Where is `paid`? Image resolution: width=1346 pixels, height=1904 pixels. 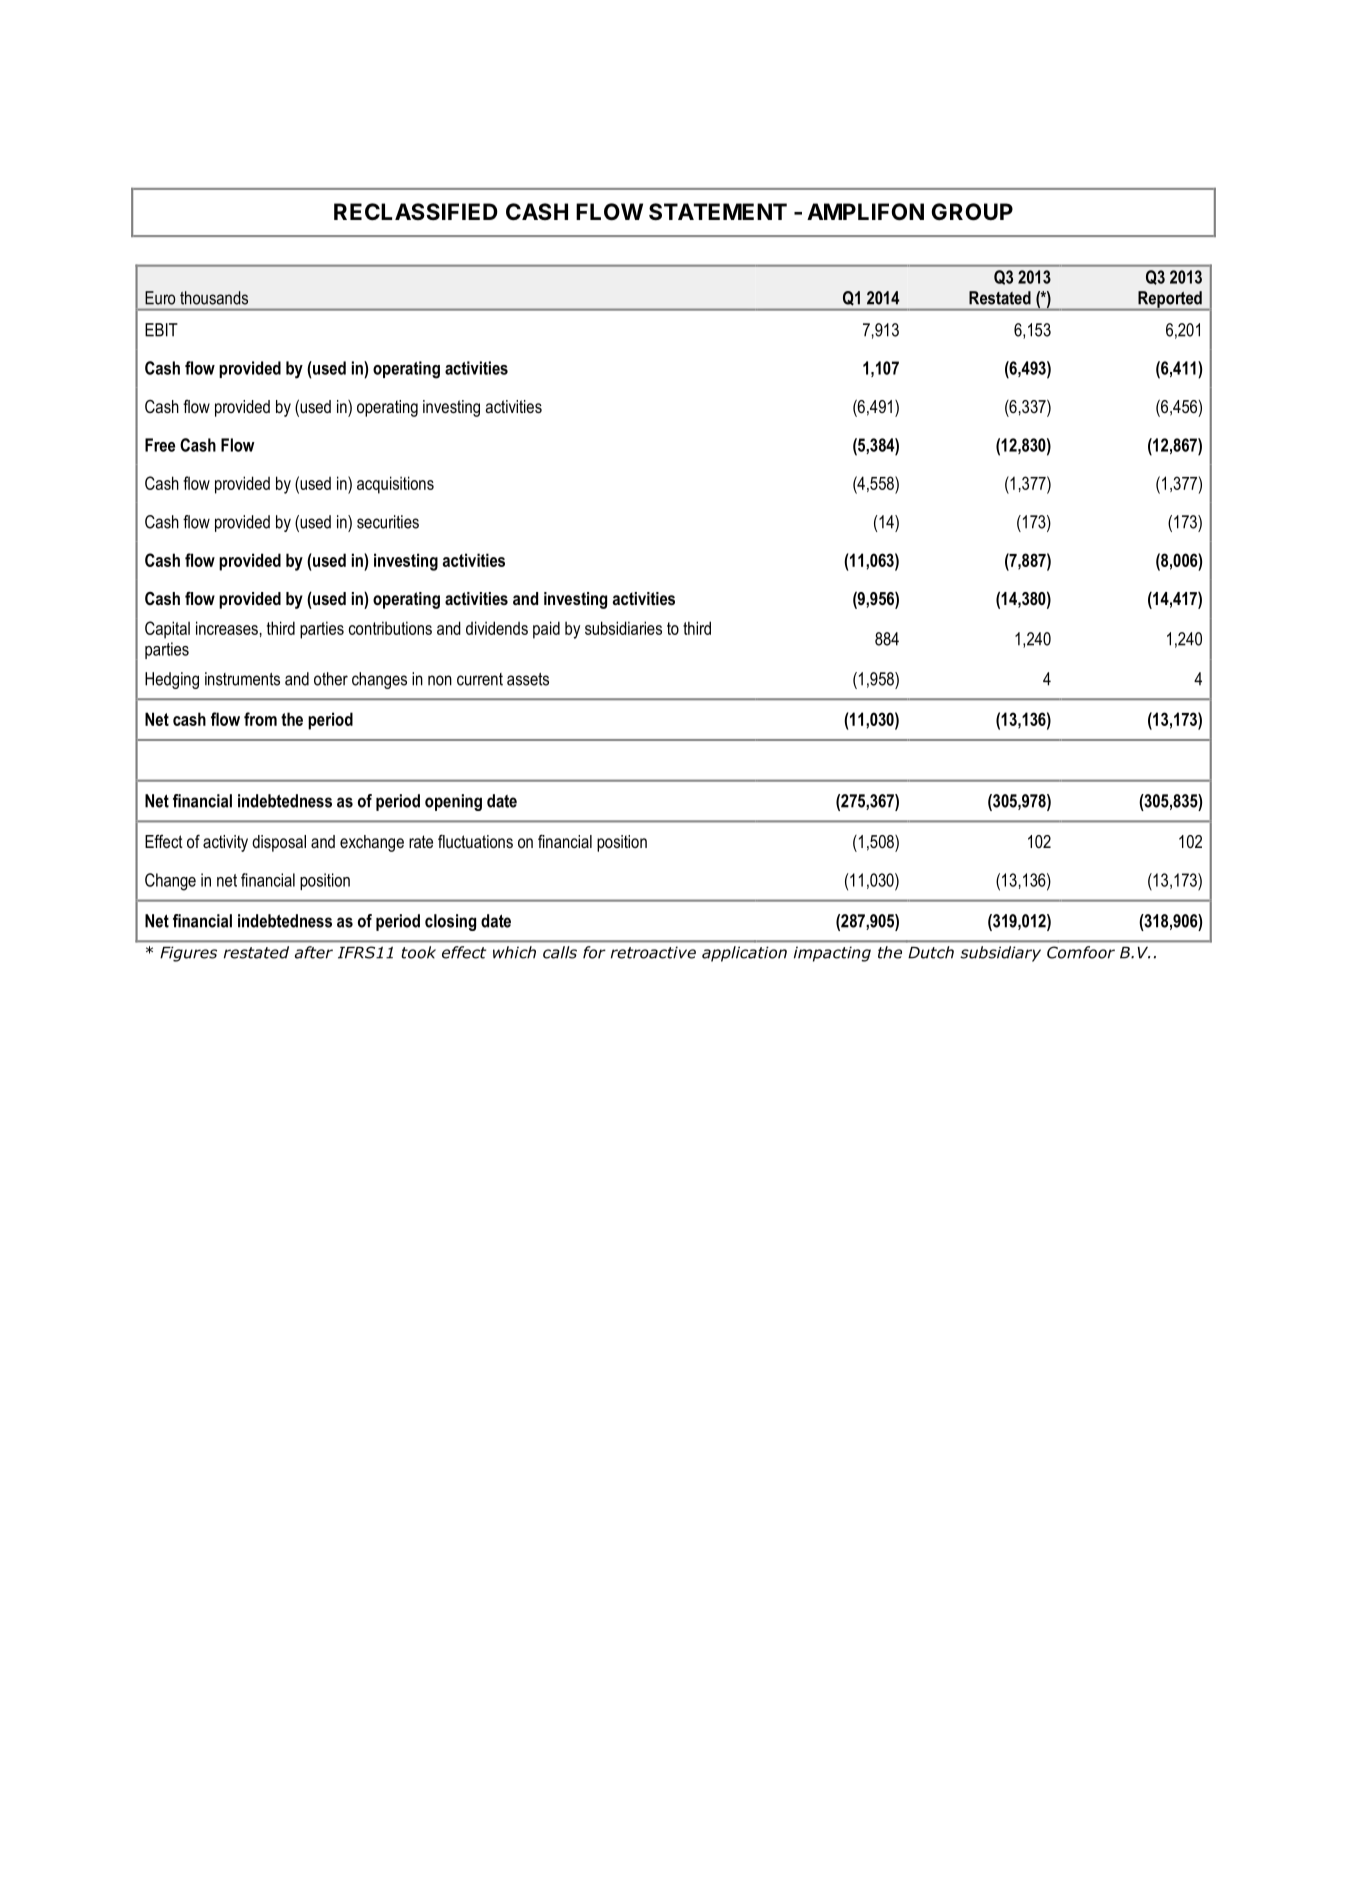 paid is located at coordinates (546, 630).
